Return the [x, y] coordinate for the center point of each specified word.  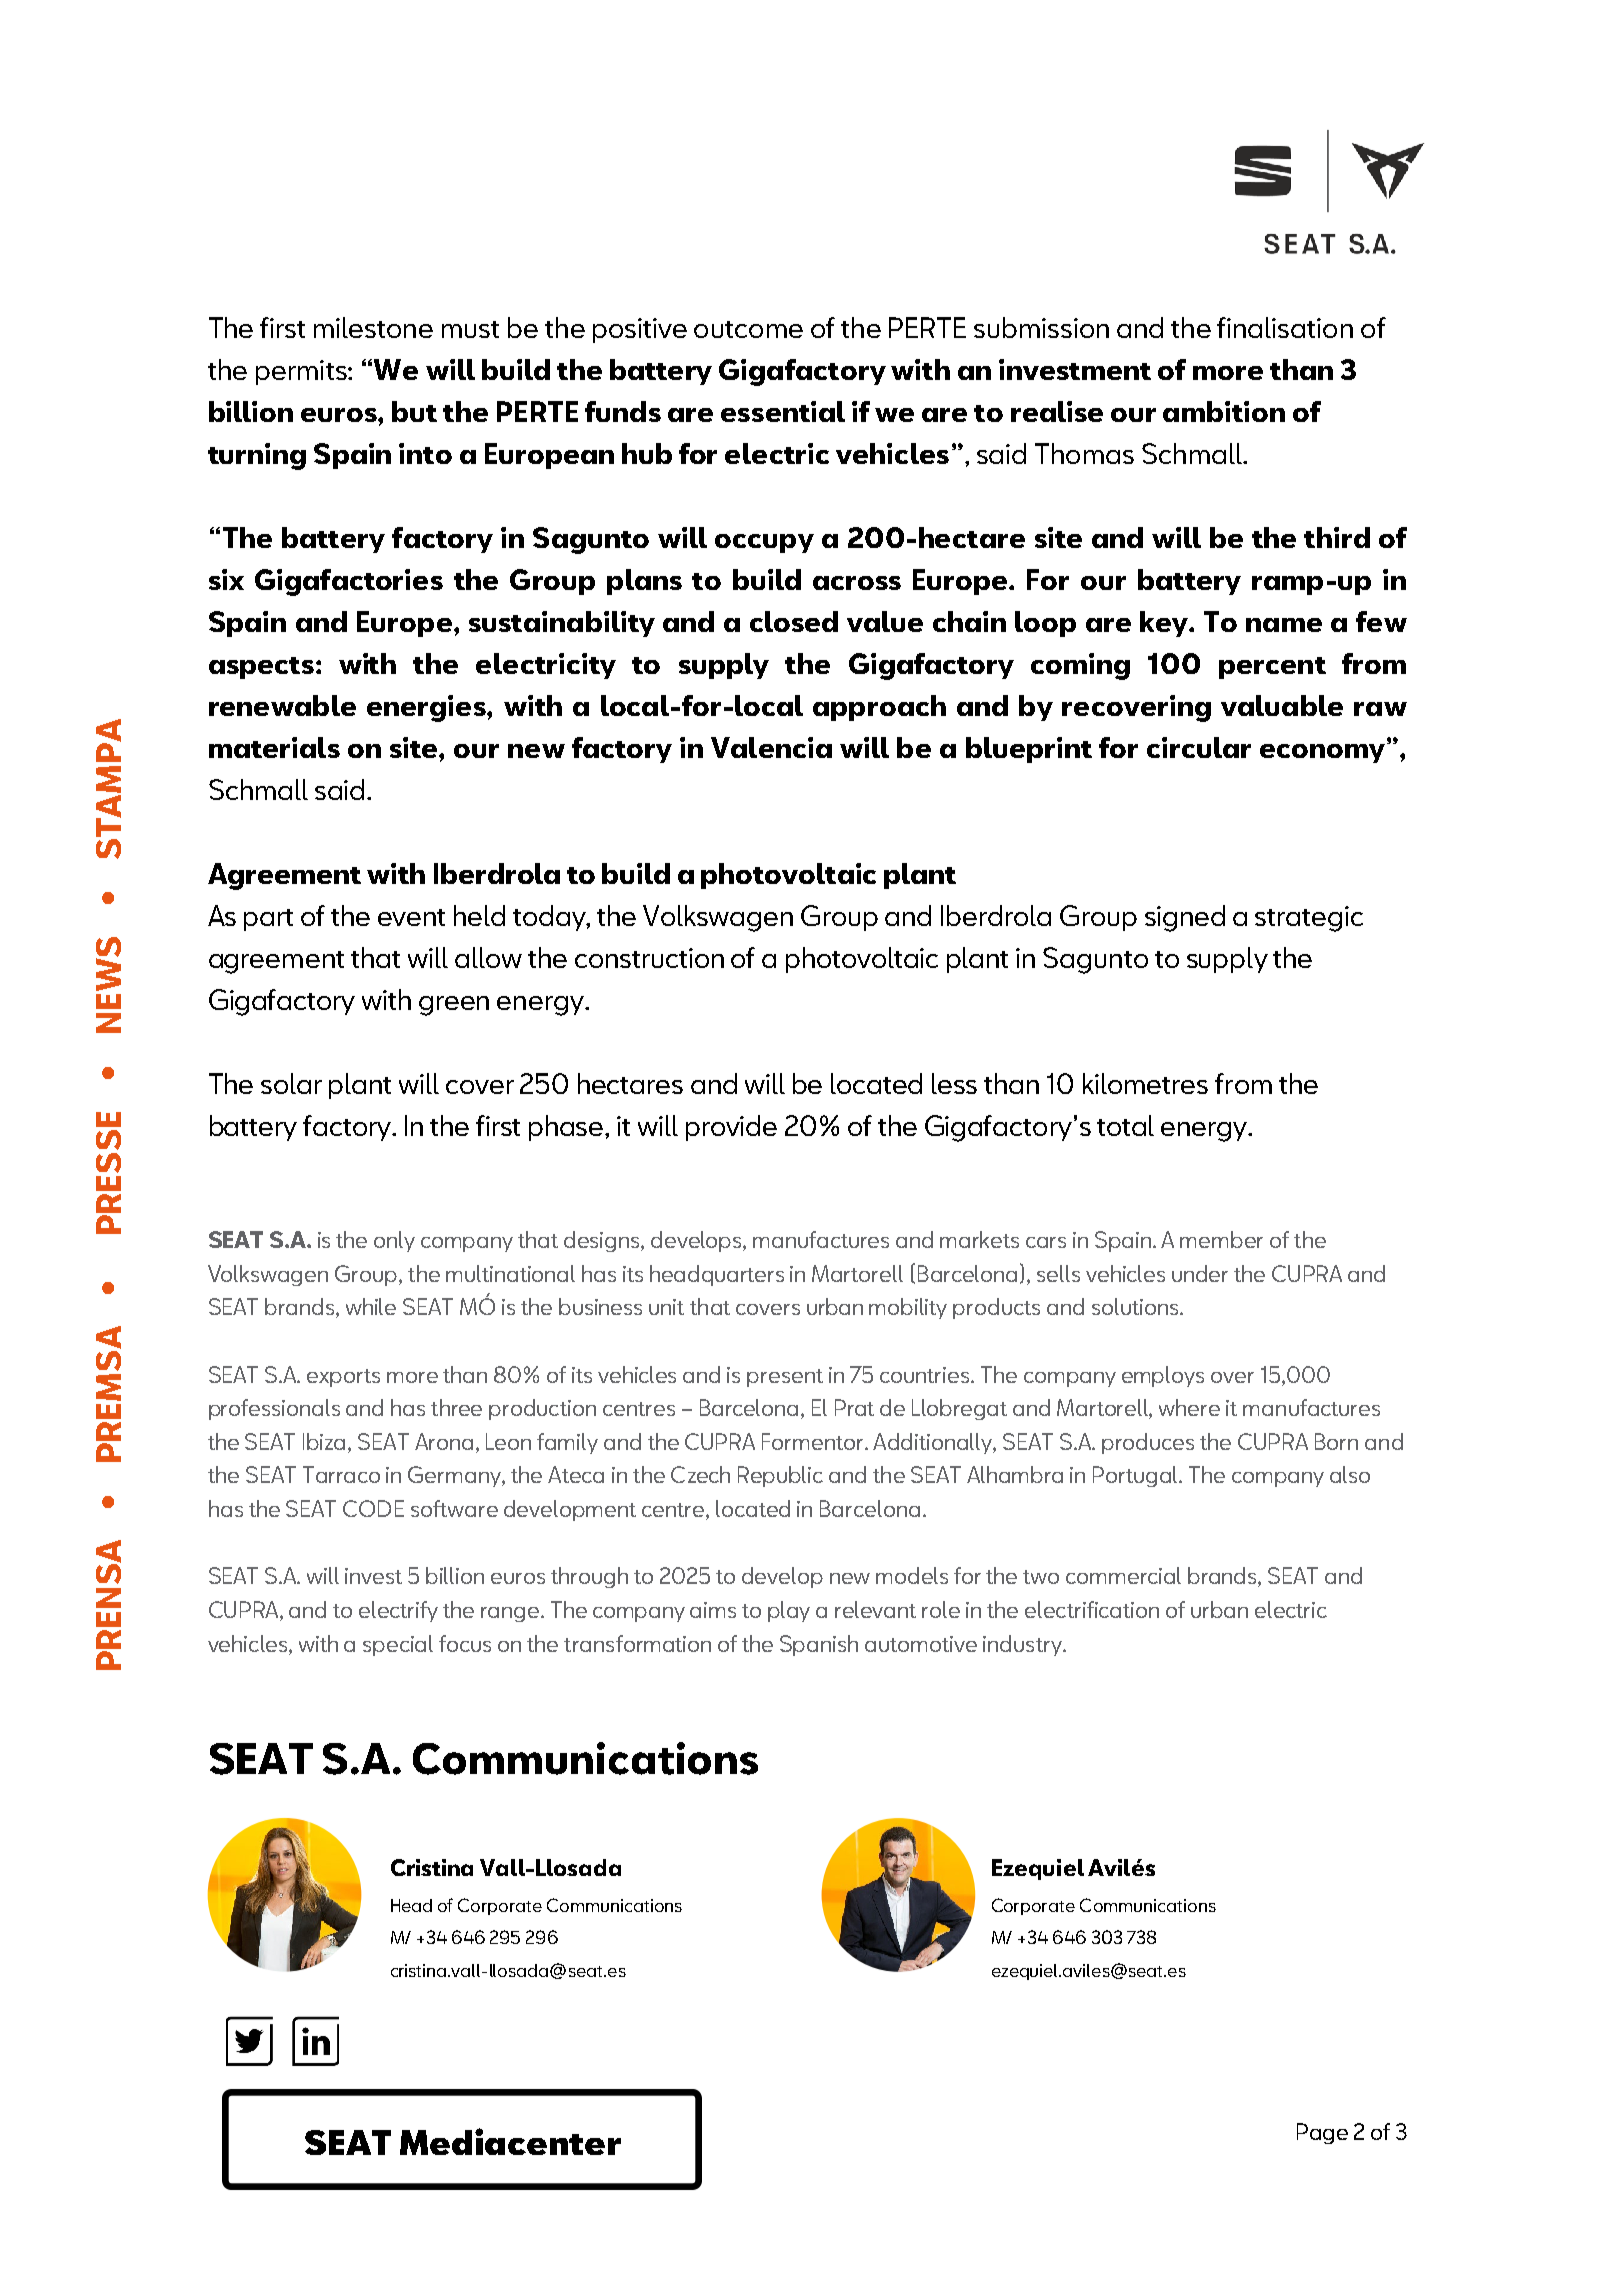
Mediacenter [510, 2141]
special [398, 1645]
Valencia [771, 747]
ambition [1224, 411]
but [414, 411]
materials [274, 747]
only [394, 1241]
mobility [908, 1308]
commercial [1123, 1575]
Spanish [819, 1645]
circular [1199, 747]
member [1221, 1239]
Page [1322, 2133]
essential [783, 411]
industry [1023, 1645]
